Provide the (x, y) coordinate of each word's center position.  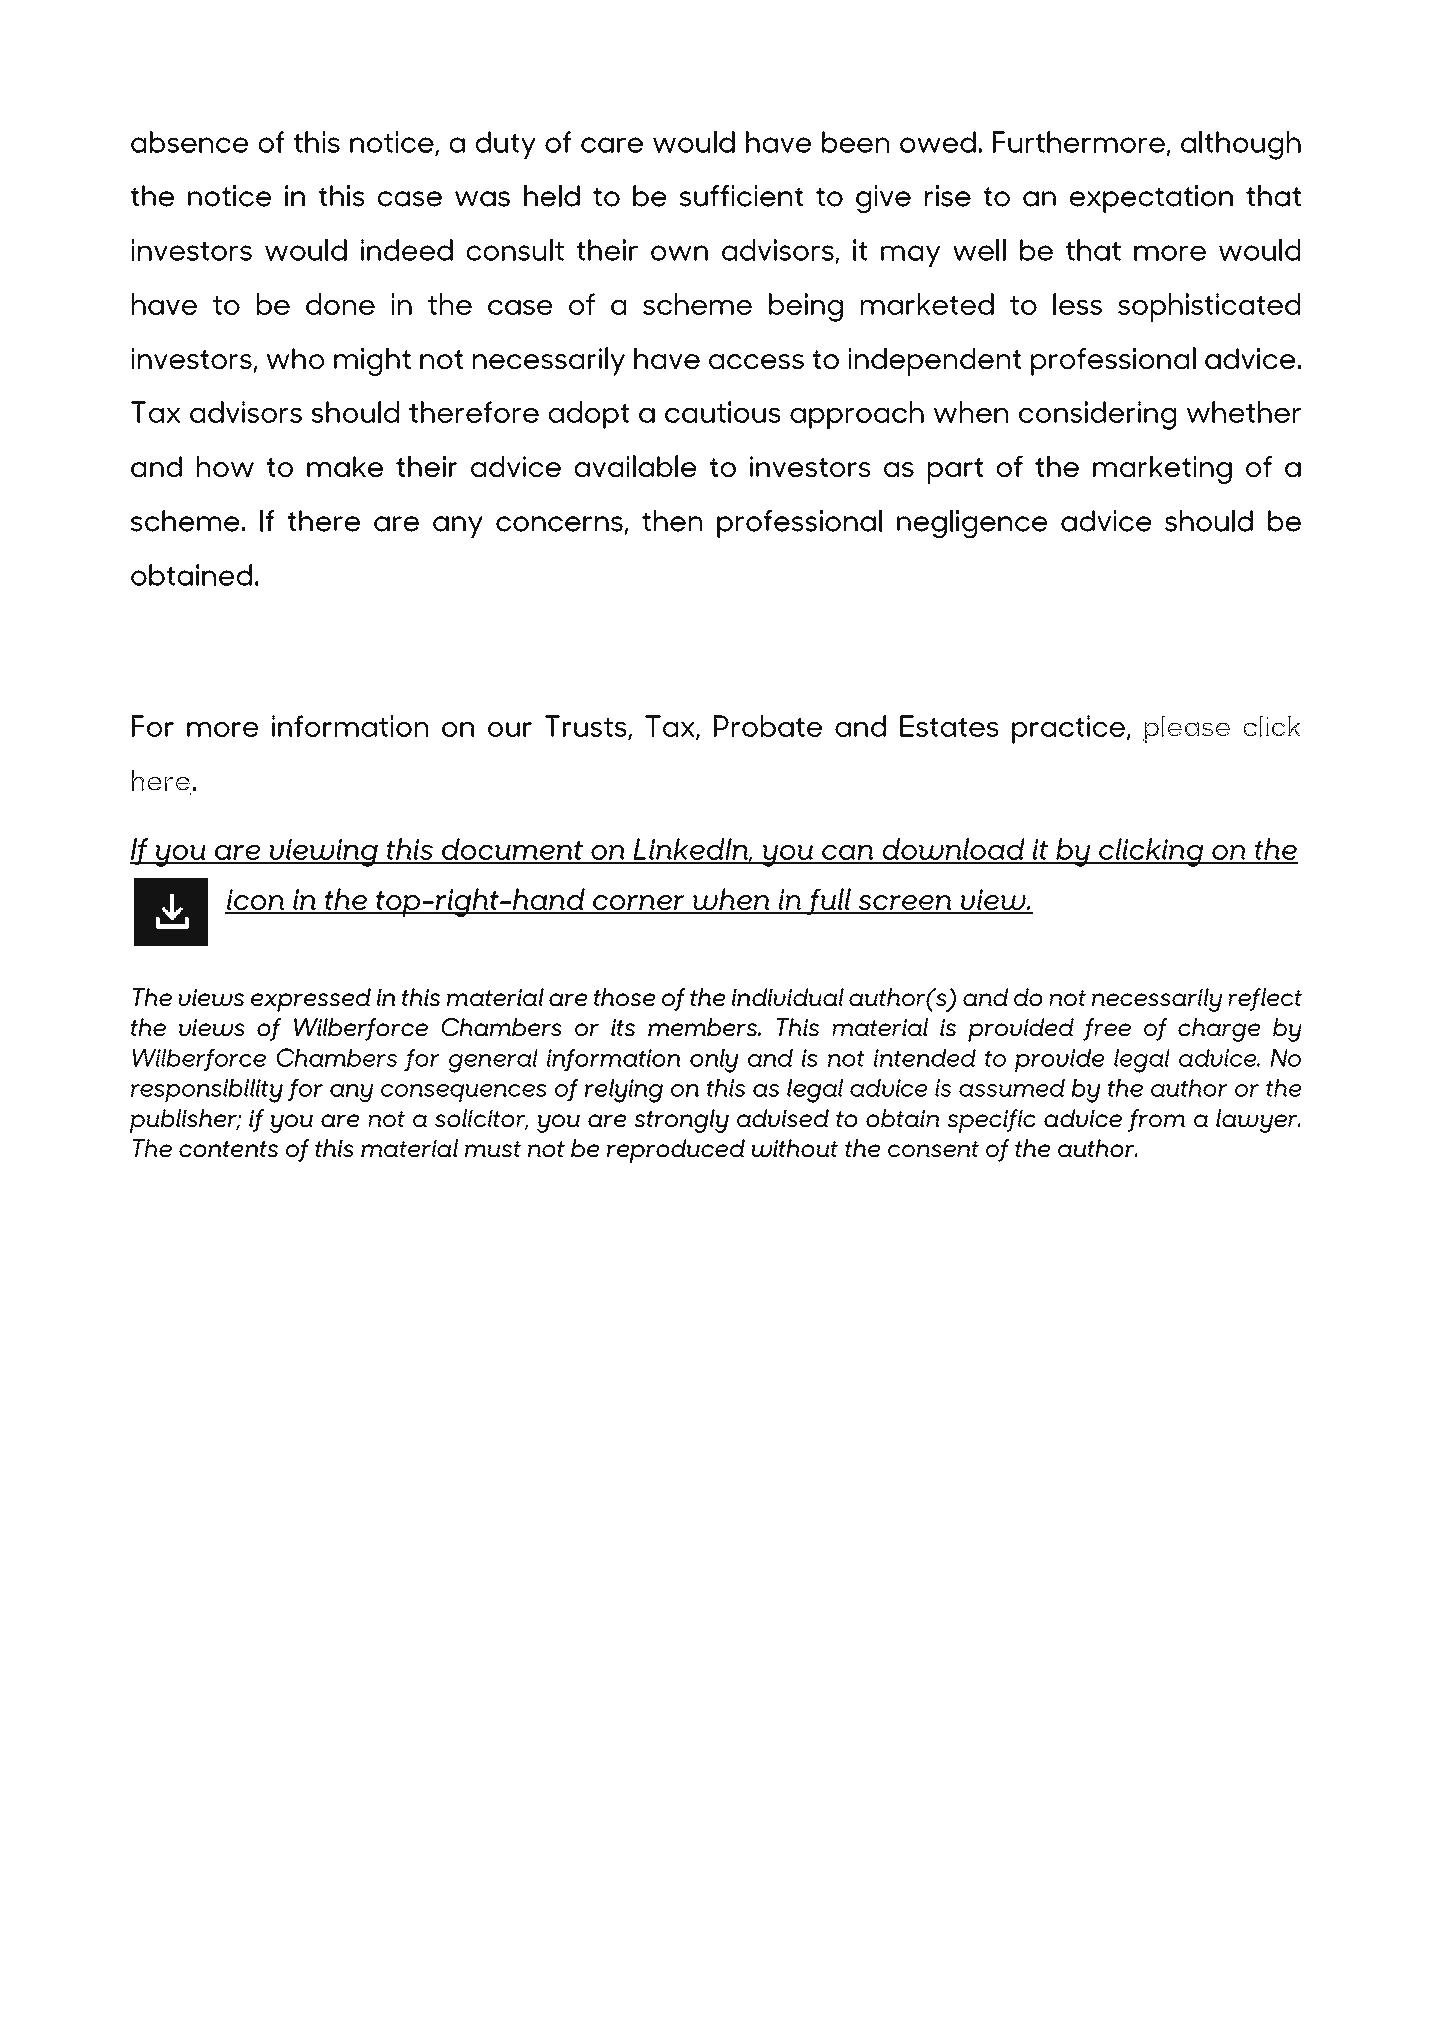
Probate (768, 726)
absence (189, 142)
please (1187, 729)
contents (228, 1149)
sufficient (741, 196)
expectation (1151, 199)
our (510, 729)
